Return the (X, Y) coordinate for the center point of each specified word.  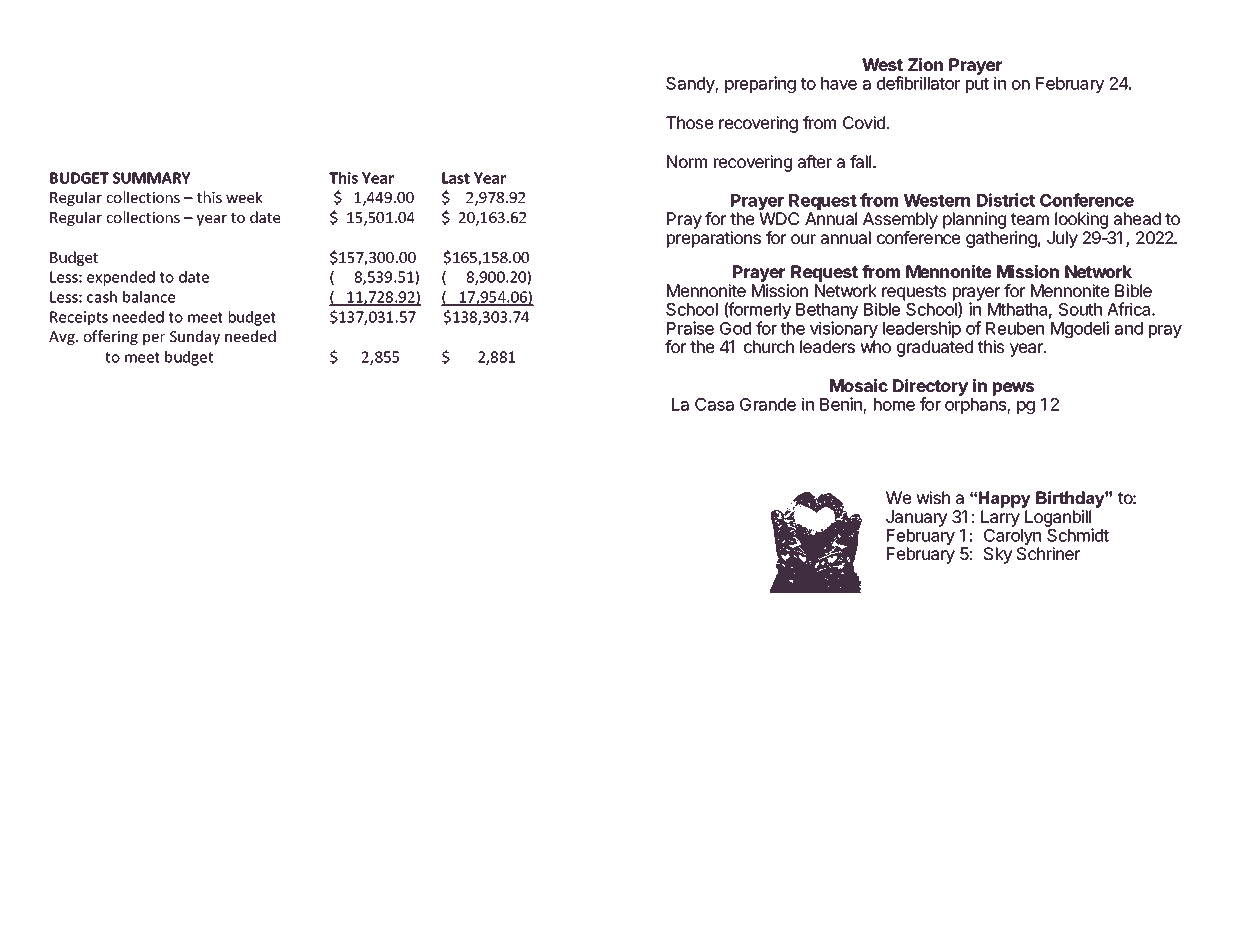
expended (121, 278)
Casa (714, 404)
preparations (714, 239)
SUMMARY (151, 178)
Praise (690, 328)
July (1062, 239)
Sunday (195, 337)
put (977, 85)
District (1006, 200)
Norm (687, 161)
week (244, 197)
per (154, 339)
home (894, 404)
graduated (935, 348)
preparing (760, 84)
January (916, 518)
